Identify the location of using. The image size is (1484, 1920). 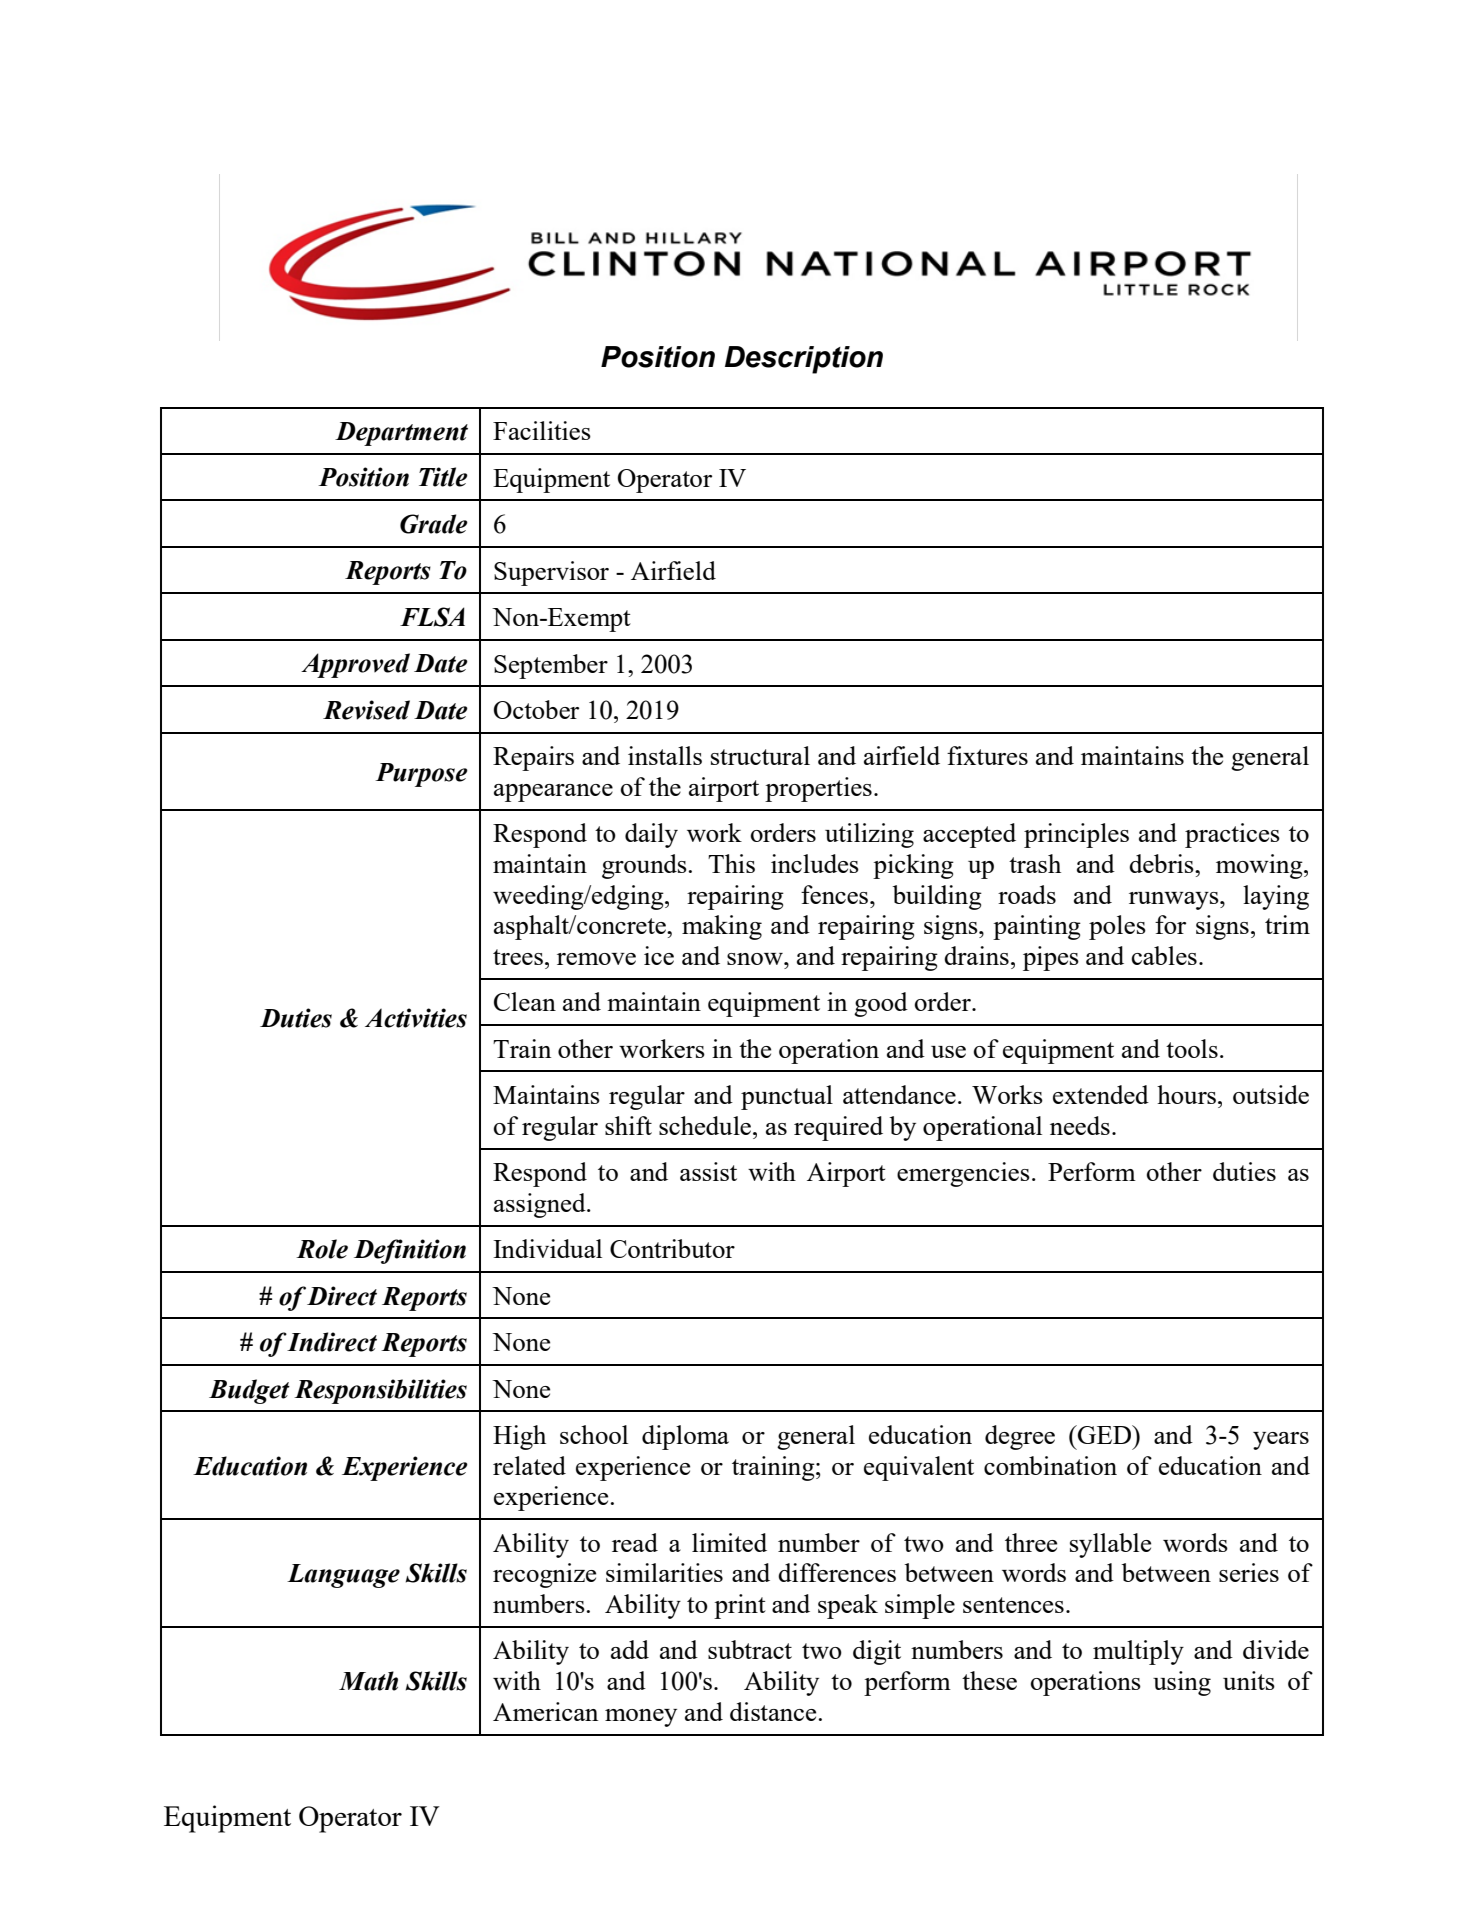
(1182, 1683).
